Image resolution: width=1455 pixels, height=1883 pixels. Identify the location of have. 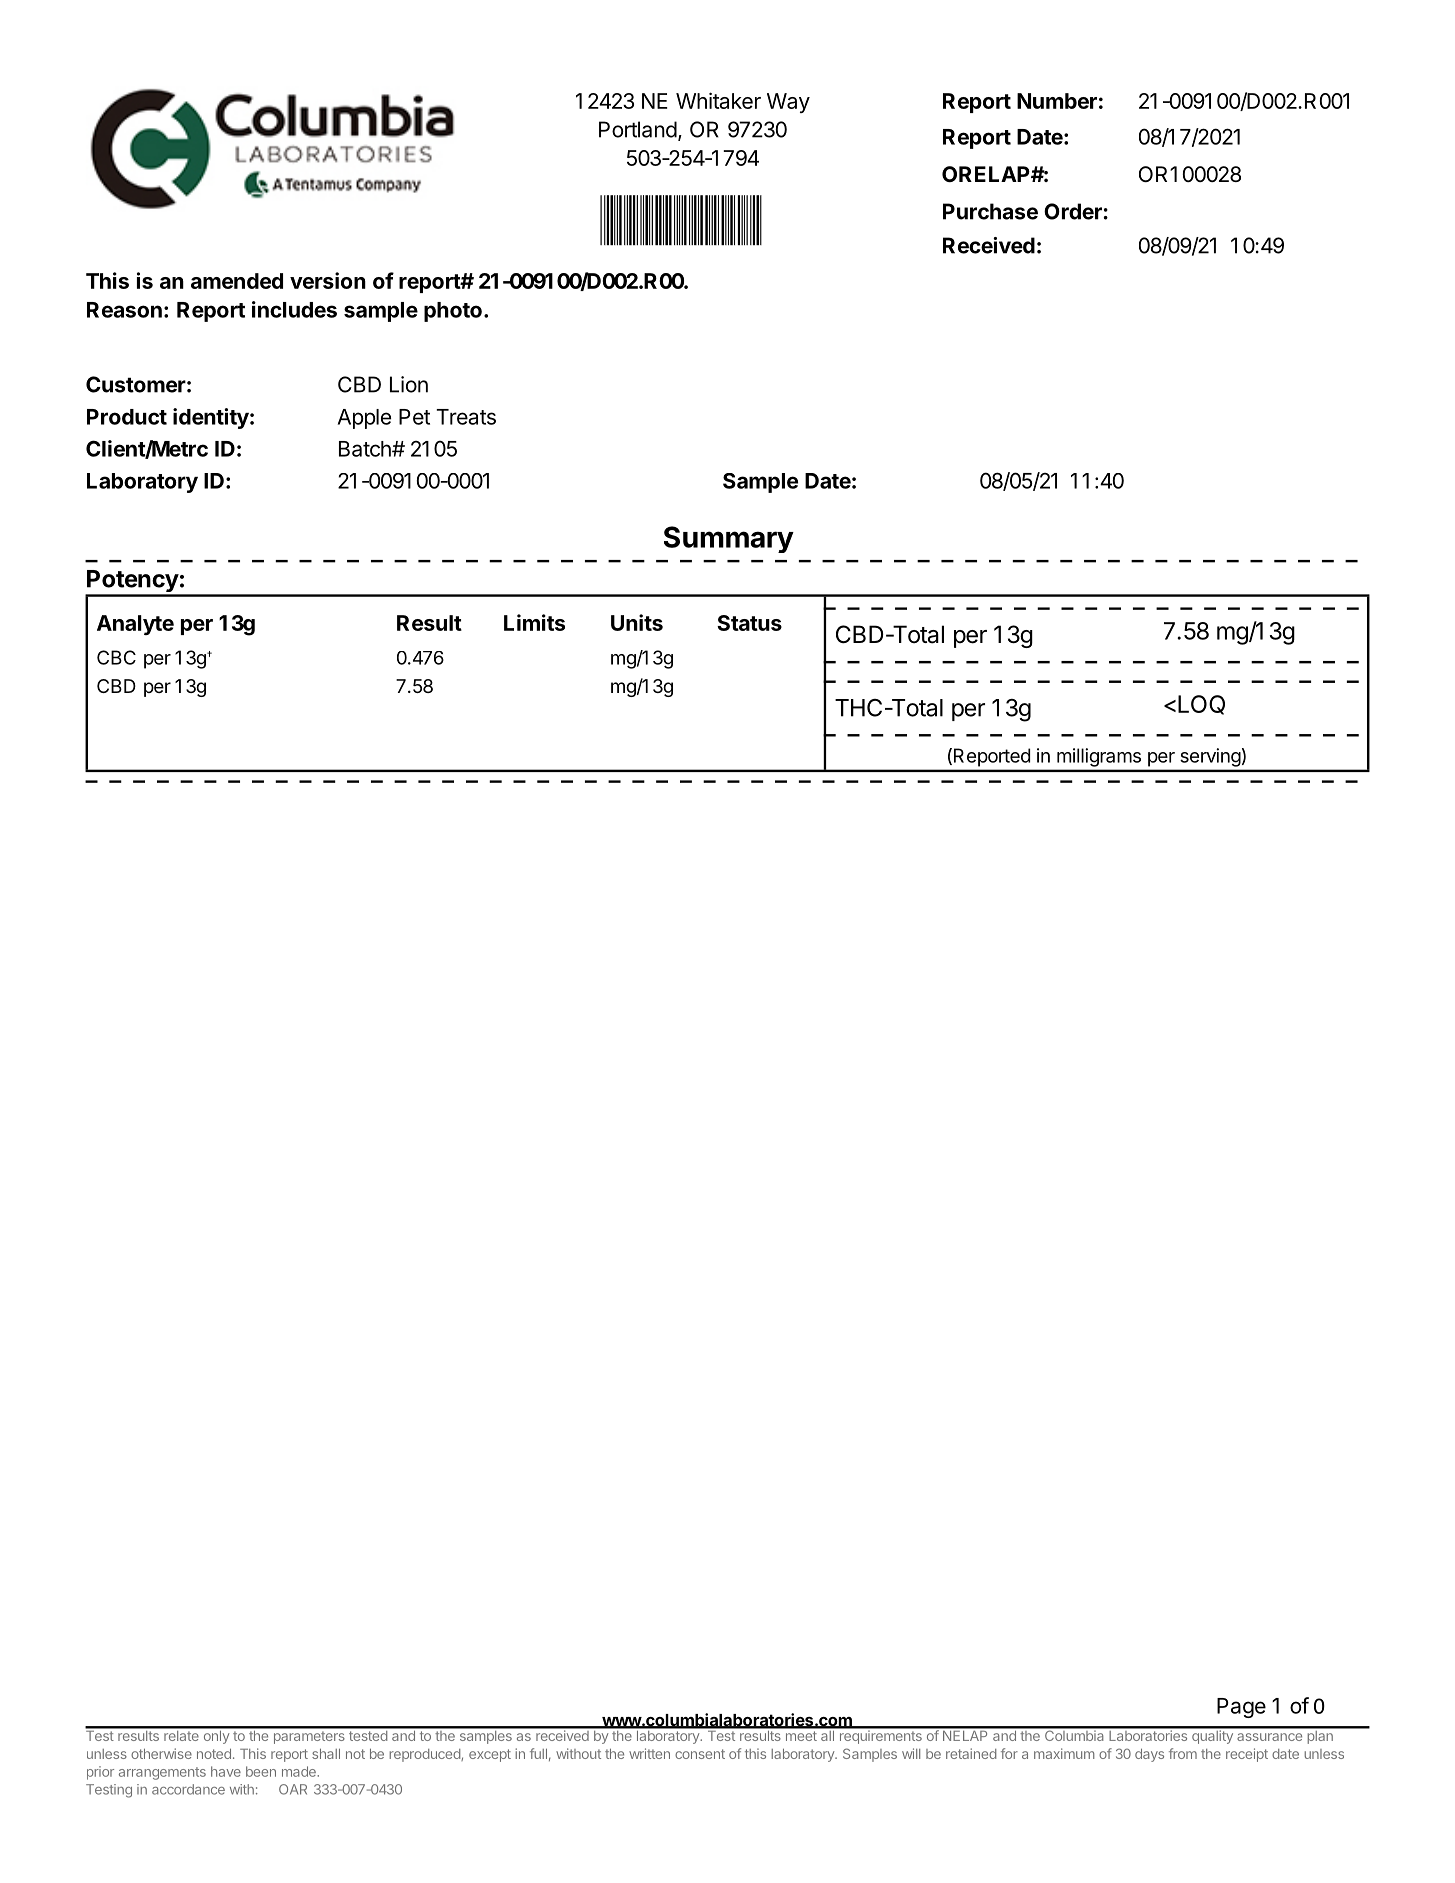
(226, 1771).
